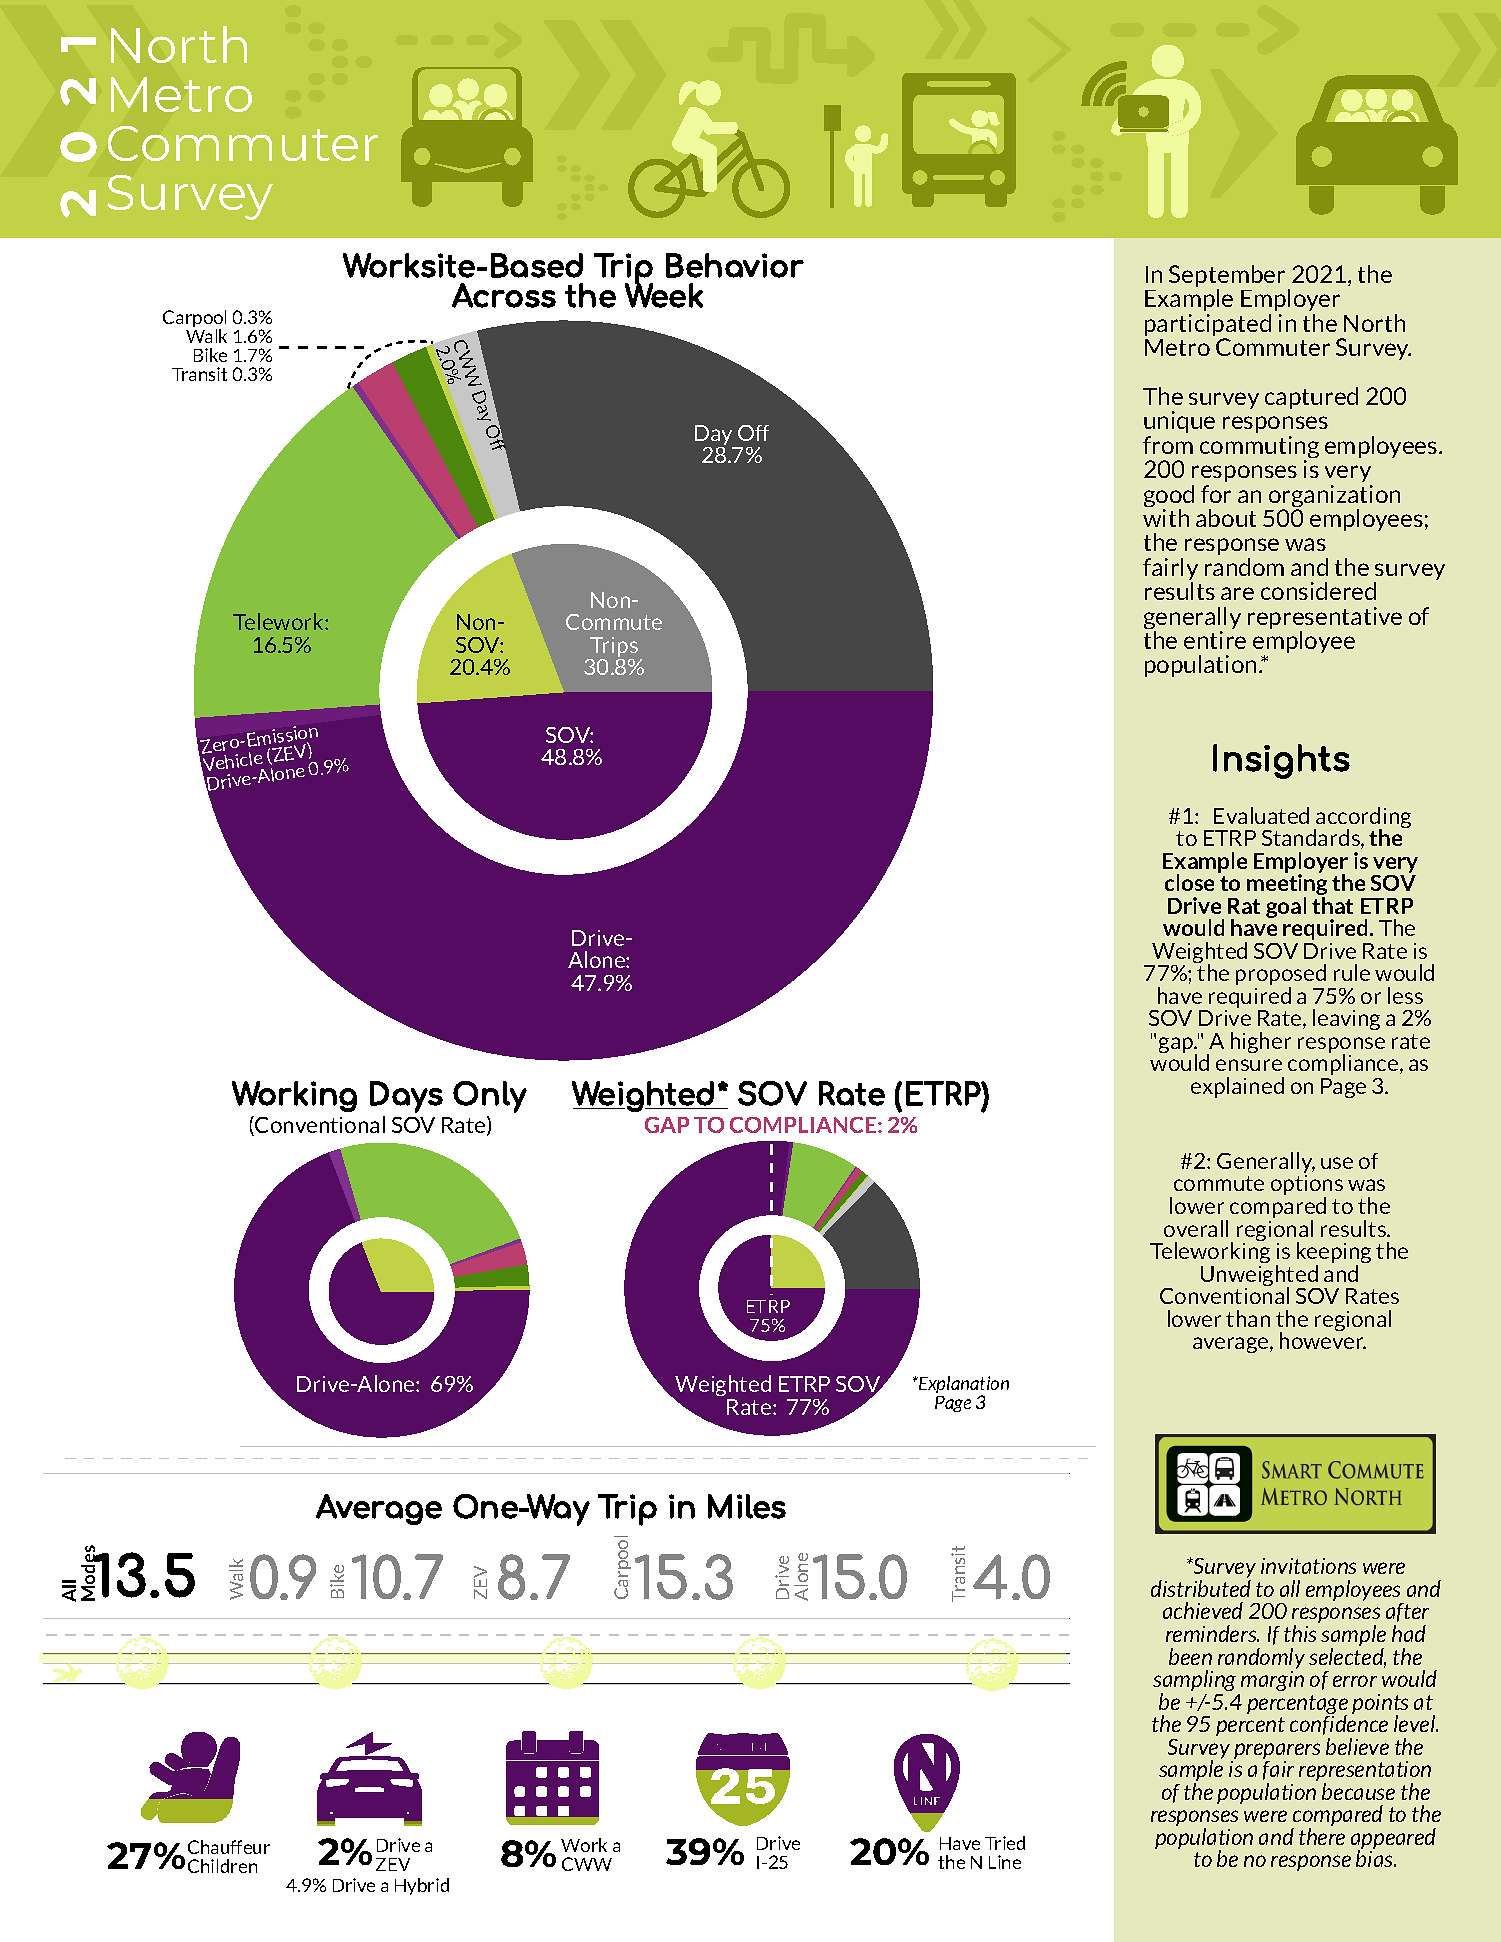 Image resolution: width=1501 pixels, height=1942 pixels. What do you see at coordinates (422, 1886) in the screenshot?
I see `Hybrid` at bounding box center [422, 1886].
